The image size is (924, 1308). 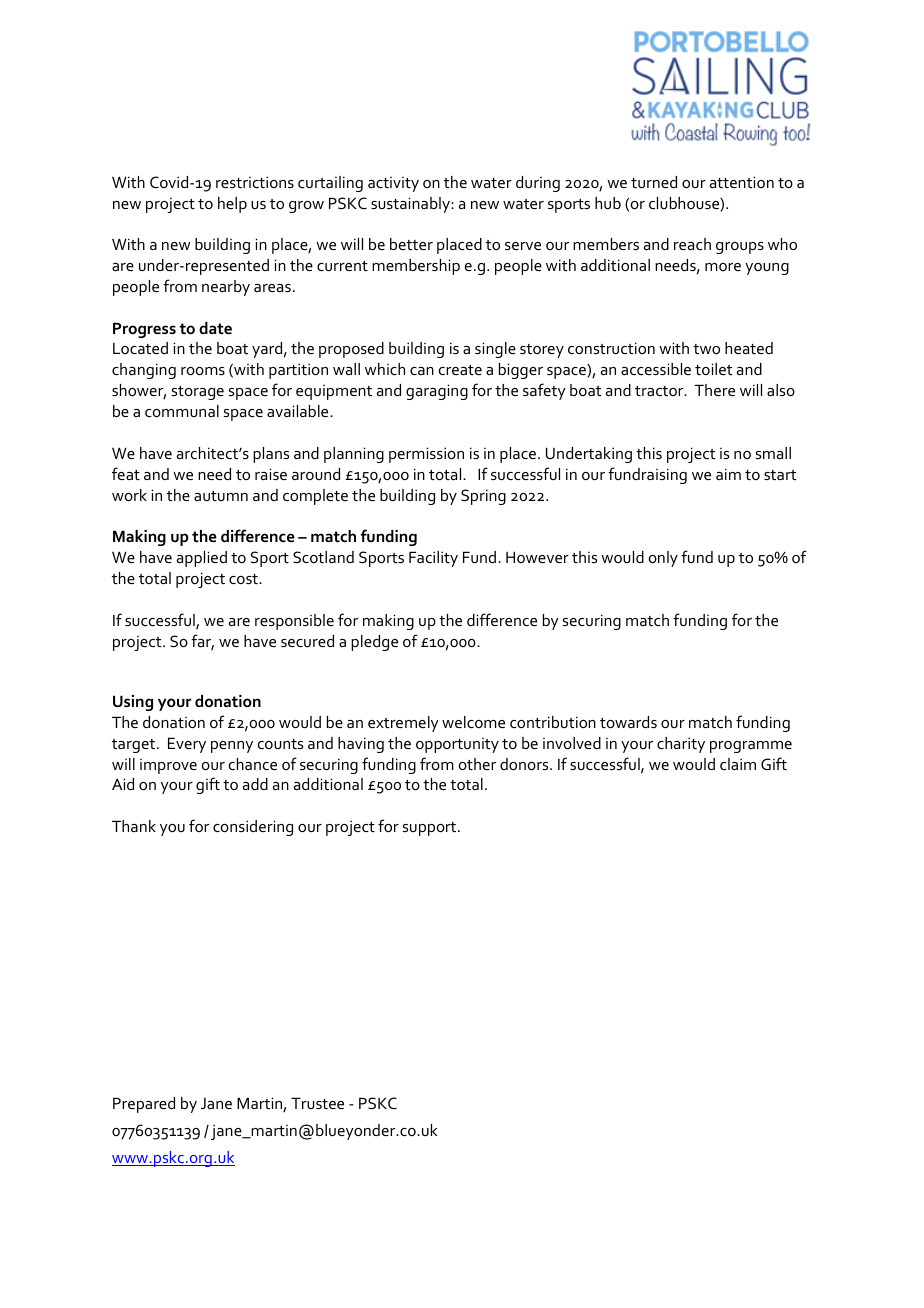 I want to click on responsible, so click(x=294, y=622).
